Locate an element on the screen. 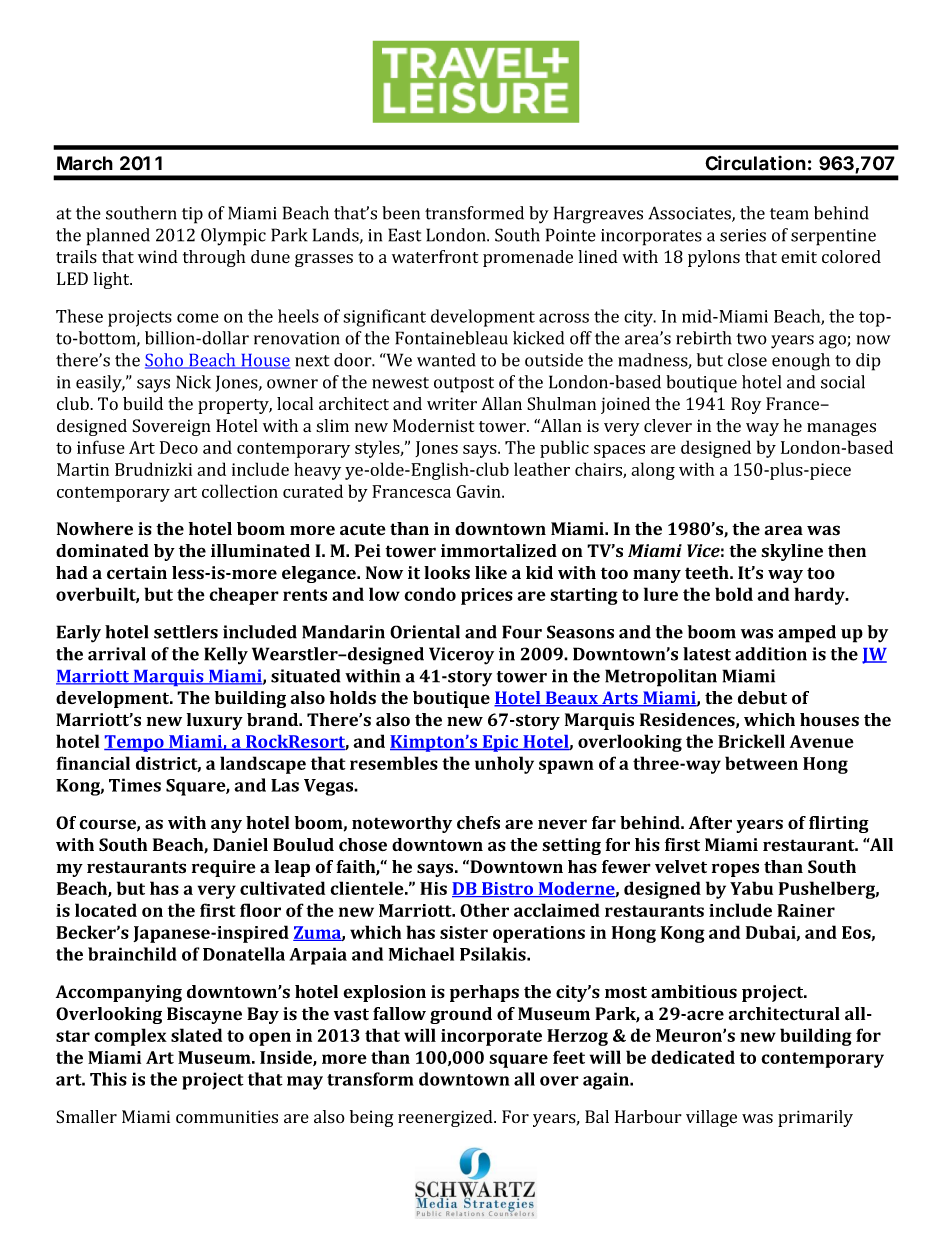 This screenshot has height=1233, width=952. manages is located at coordinates (841, 429).
